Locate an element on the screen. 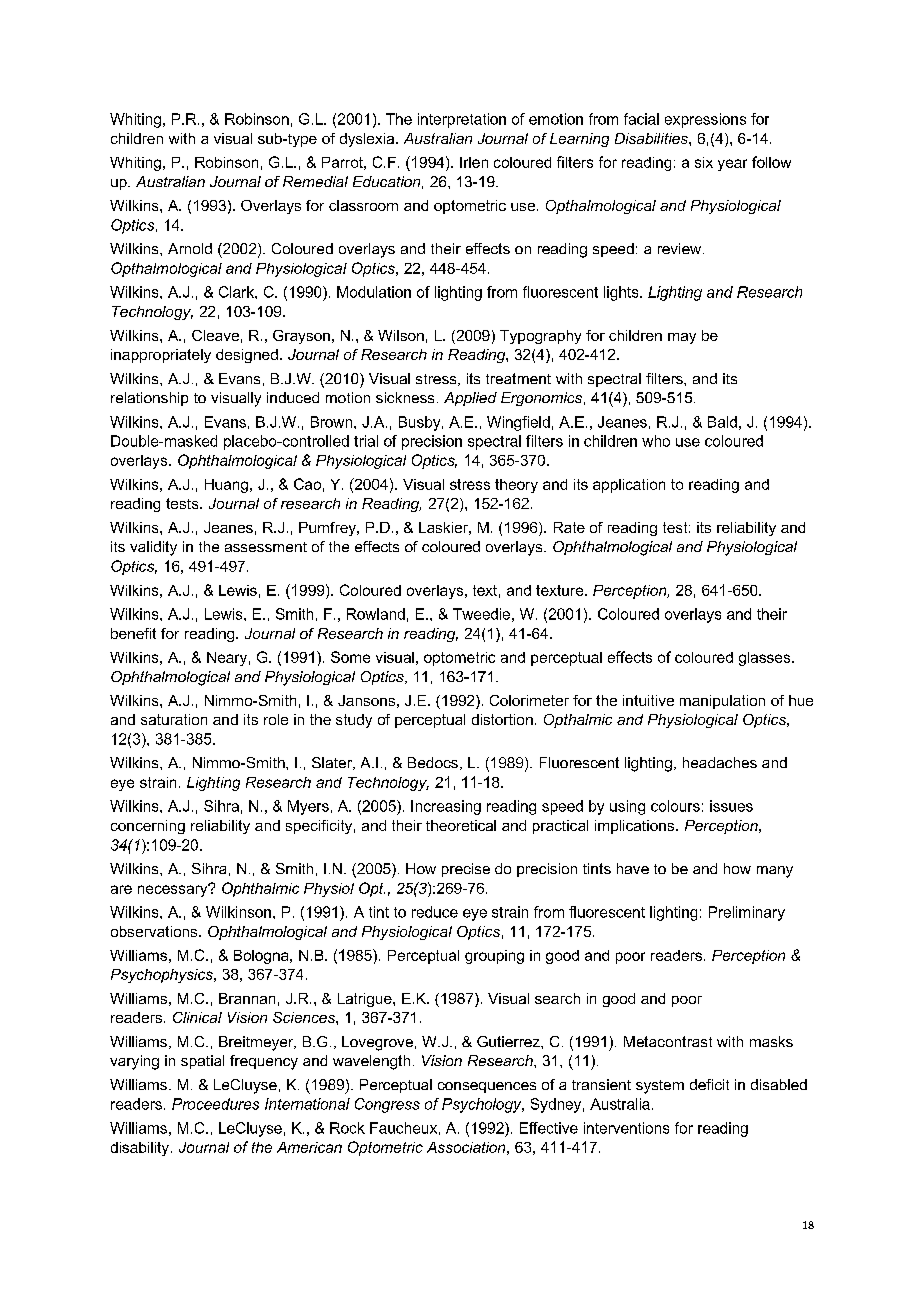  consequences is located at coordinates (487, 1087).
